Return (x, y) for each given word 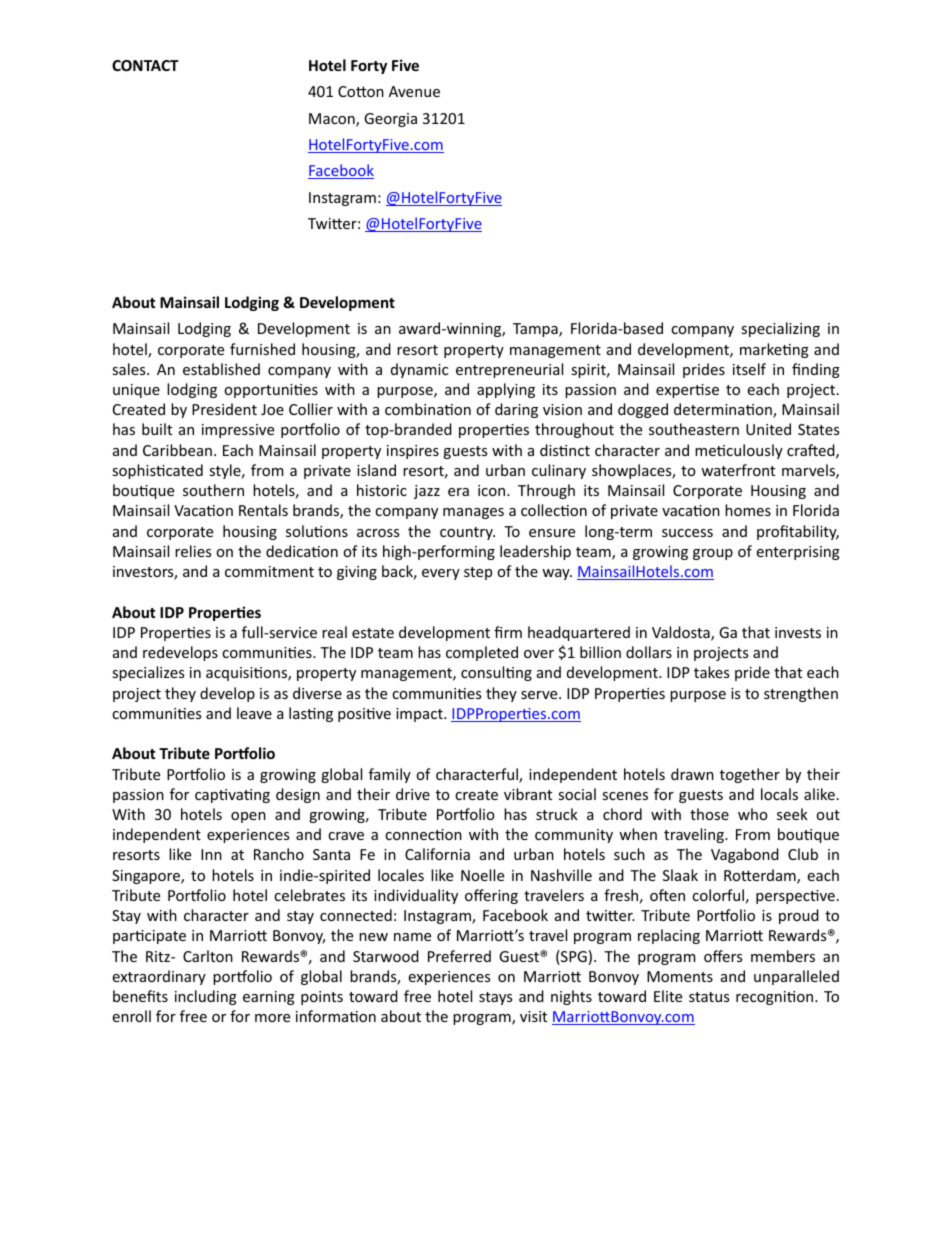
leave (254, 713)
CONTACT (145, 65)
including (206, 997)
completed (482, 653)
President (224, 409)
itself (749, 369)
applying (506, 390)
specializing (780, 329)
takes (711, 672)
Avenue (414, 91)
